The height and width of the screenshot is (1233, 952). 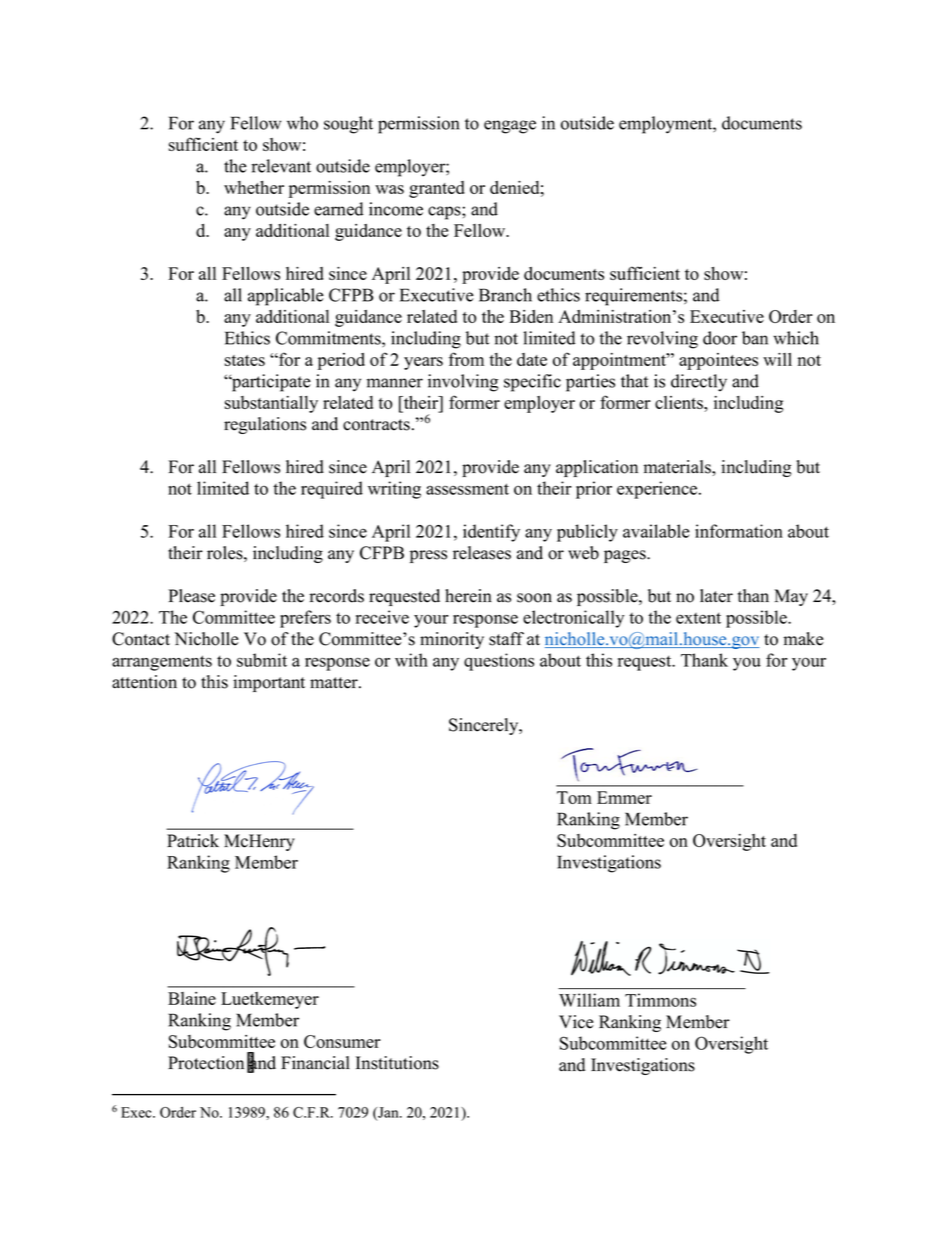 I want to click on whether, so click(x=254, y=187).
